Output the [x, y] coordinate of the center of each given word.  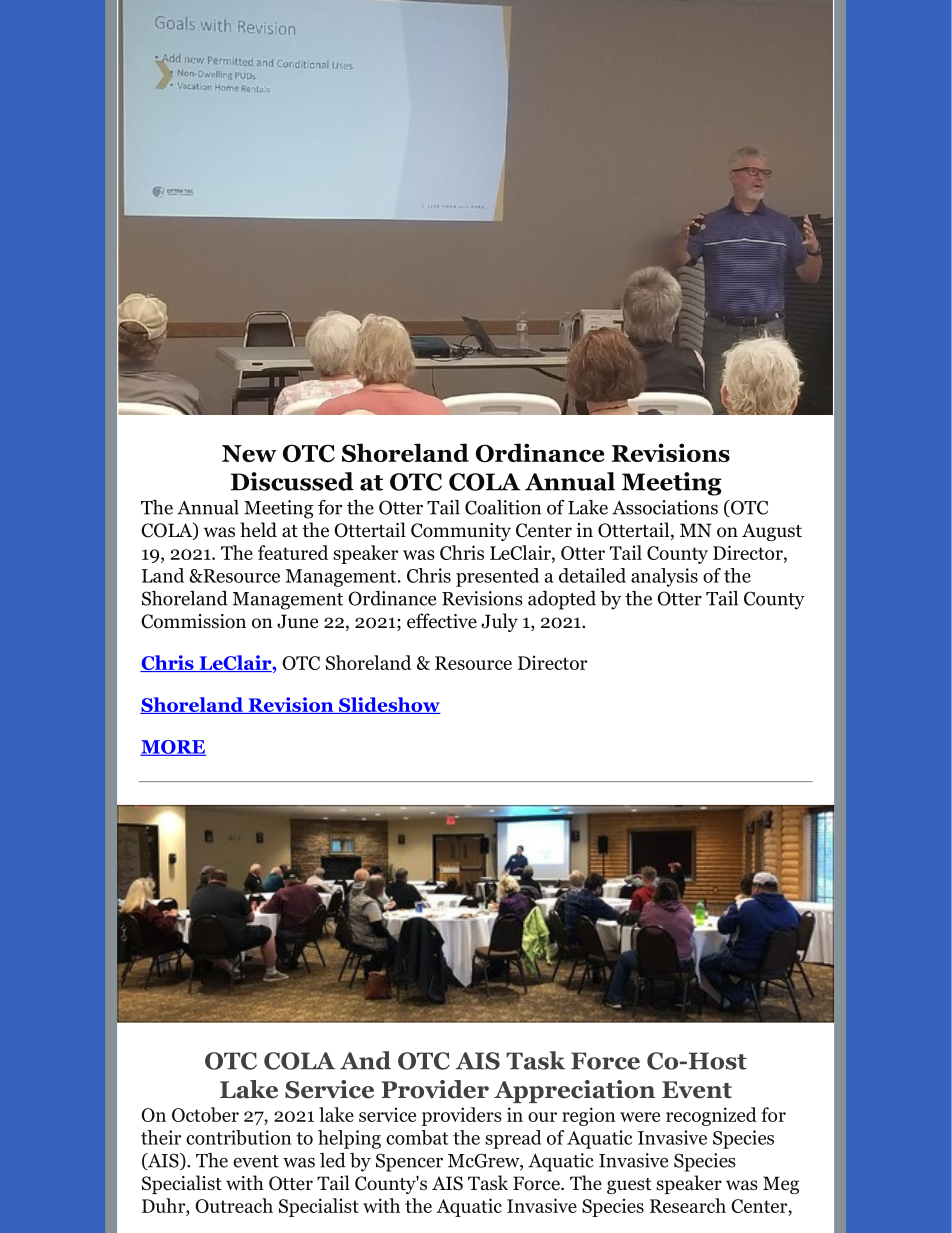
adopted [562, 600]
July [499, 622]
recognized [711, 1116]
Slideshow [389, 705]
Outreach [234, 1205]
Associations [665, 507]
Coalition [503, 507]
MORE [173, 748]
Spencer [409, 1162]
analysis [664, 577]
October [205, 1114]
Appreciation [574, 1091]
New [249, 453]
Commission [193, 621]
